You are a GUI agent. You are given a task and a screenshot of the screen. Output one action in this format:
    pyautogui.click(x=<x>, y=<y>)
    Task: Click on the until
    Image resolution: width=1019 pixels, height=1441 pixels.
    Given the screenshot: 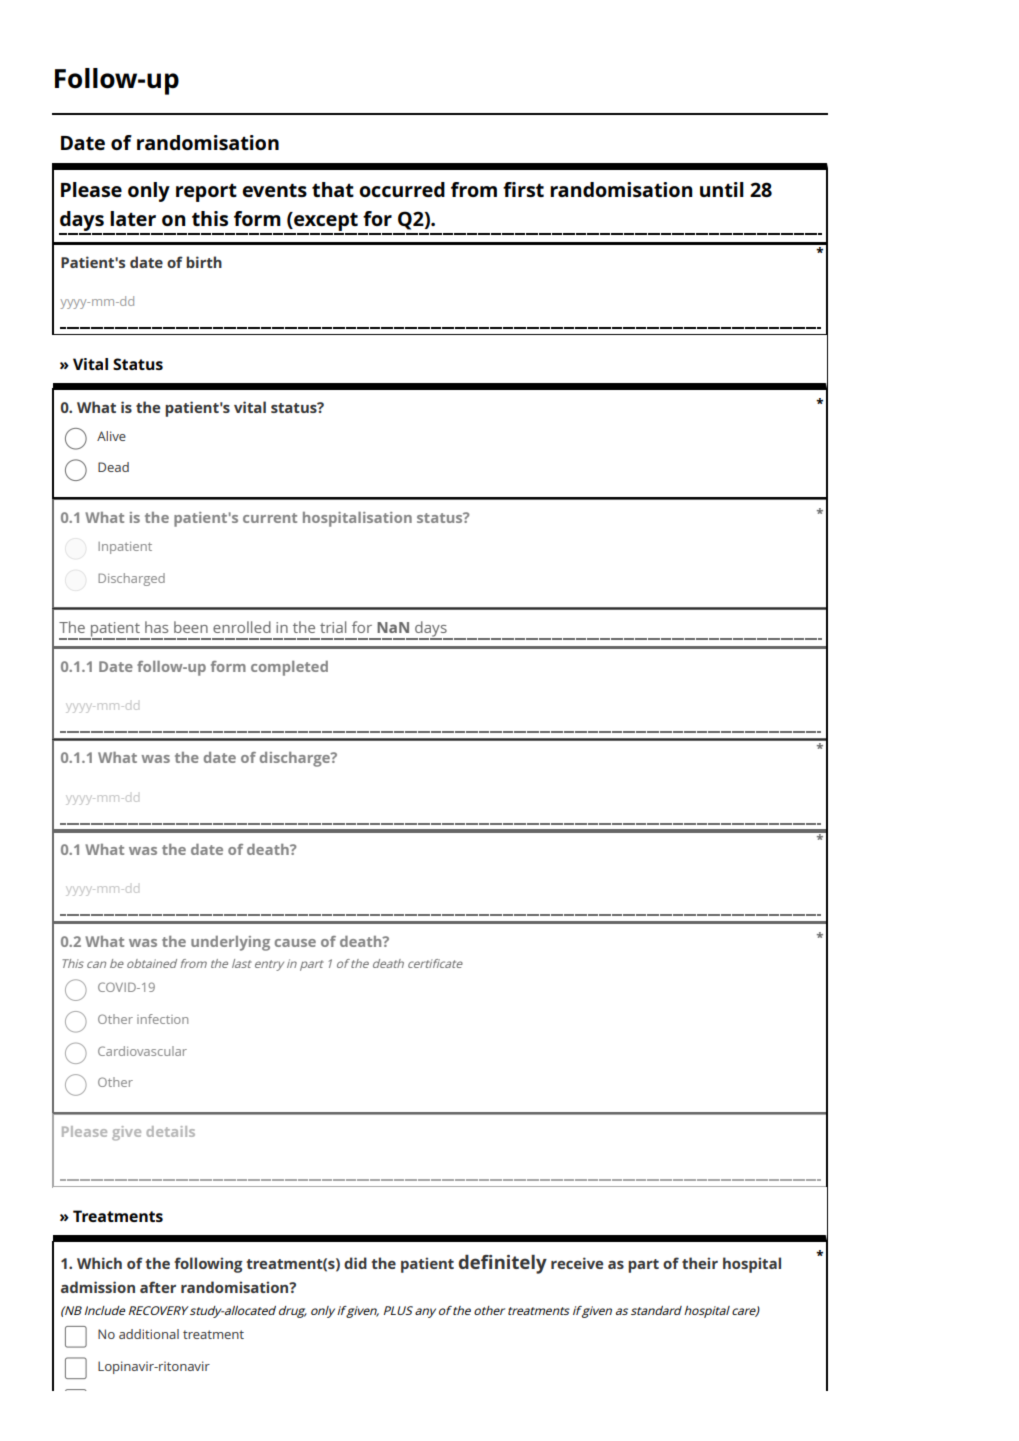 What is the action you would take?
    pyautogui.click(x=722, y=189)
